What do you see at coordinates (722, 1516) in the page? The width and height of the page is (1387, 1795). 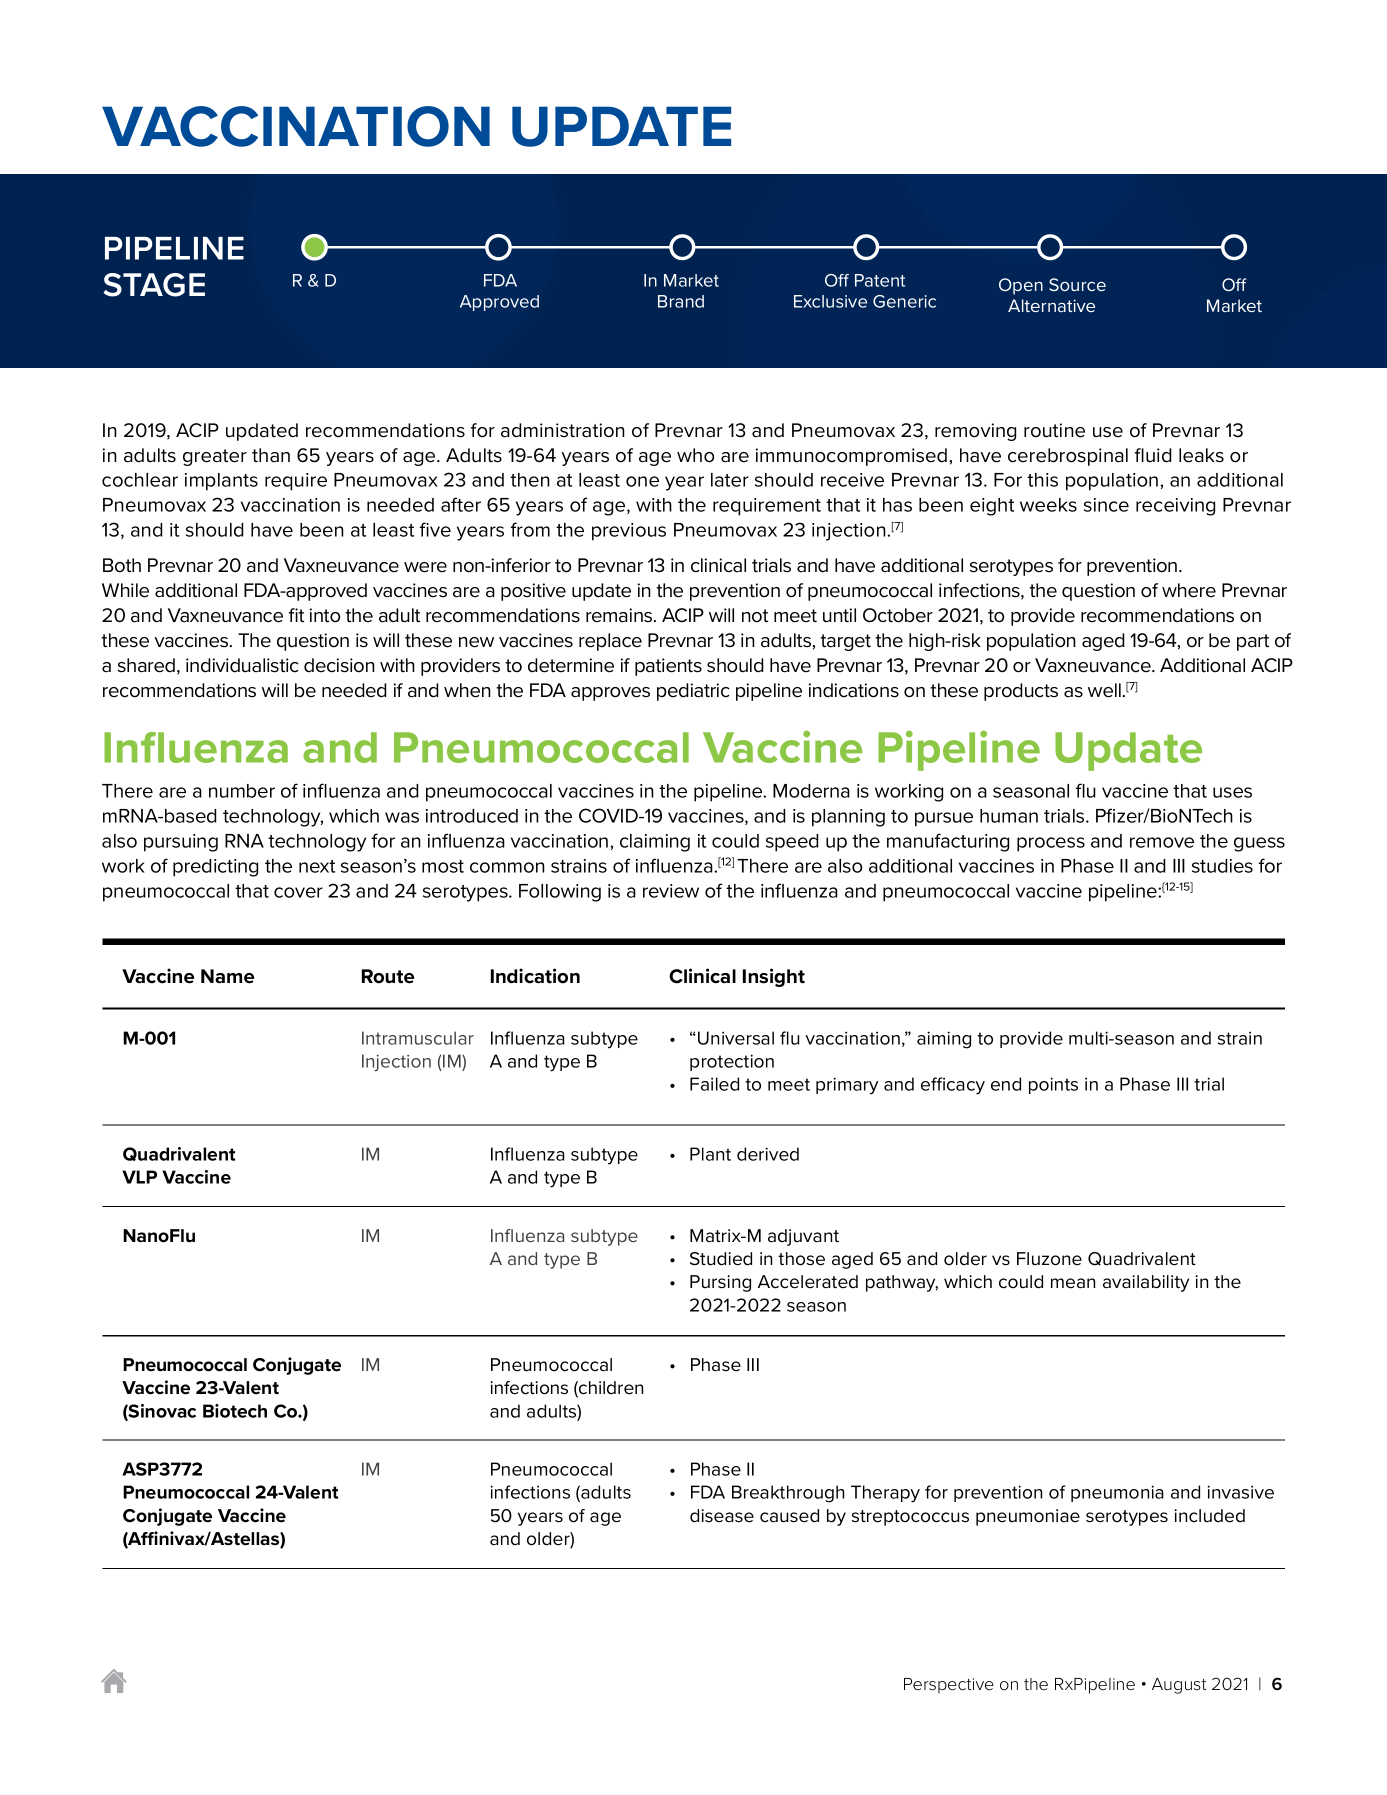 I see `disease` at bounding box center [722, 1516].
